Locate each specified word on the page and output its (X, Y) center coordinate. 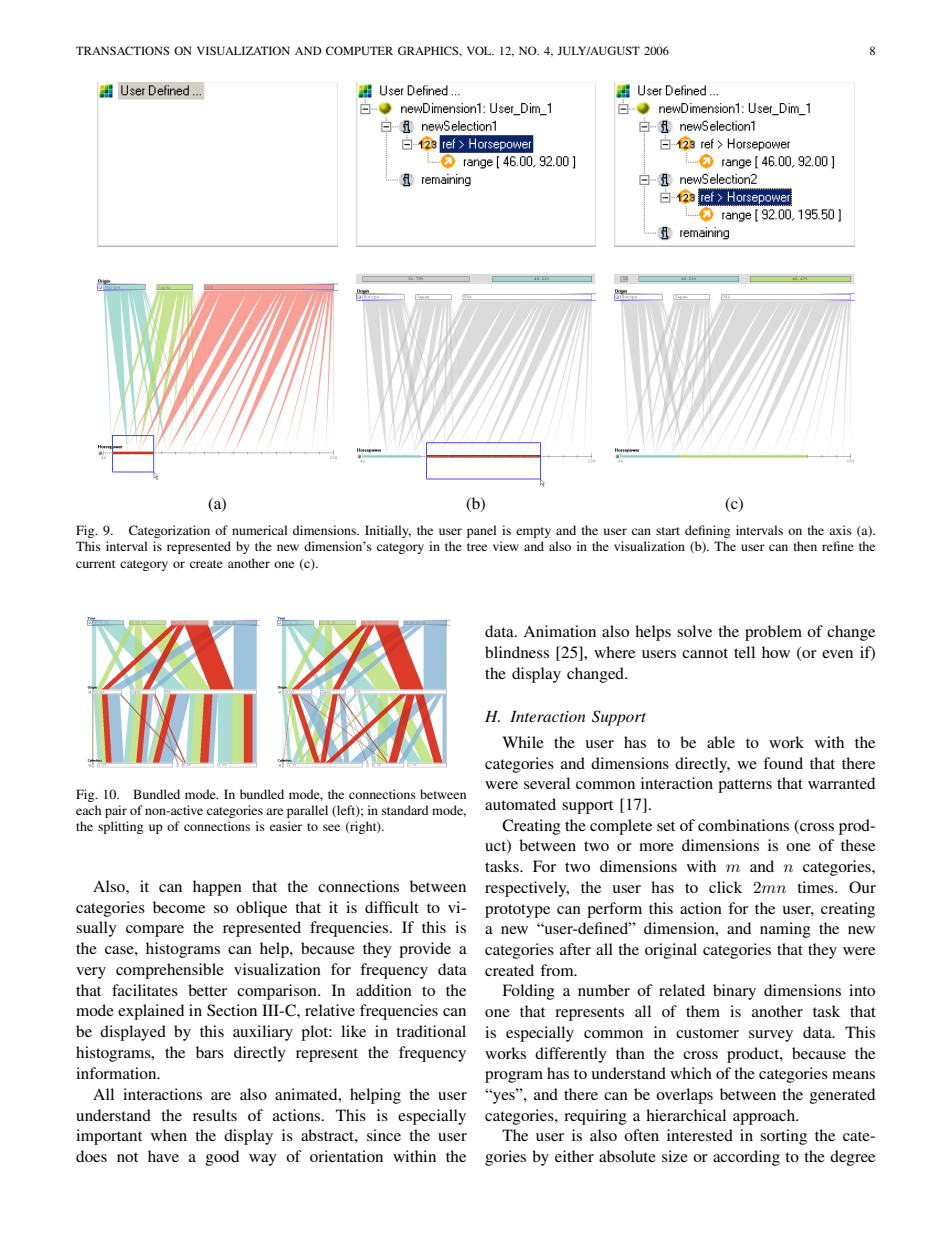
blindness (517, 652)
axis (840, 530)
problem (773, 633)
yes (504, 1097)
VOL (480, 50)
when (169, 1135)
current (96, 564)
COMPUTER (359, 50)
